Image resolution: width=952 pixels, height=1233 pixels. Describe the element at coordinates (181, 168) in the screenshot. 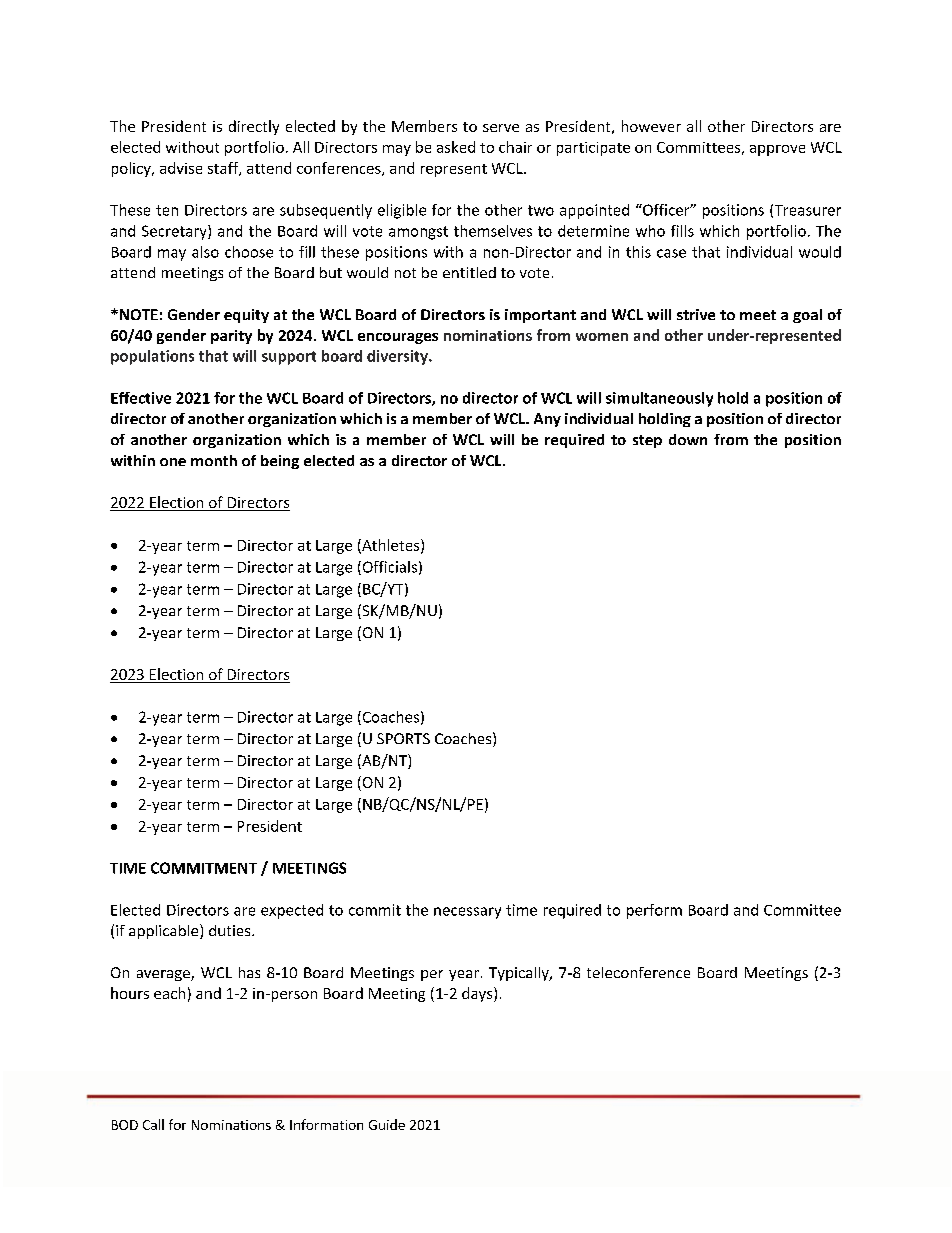

I see `advise` at that location.
